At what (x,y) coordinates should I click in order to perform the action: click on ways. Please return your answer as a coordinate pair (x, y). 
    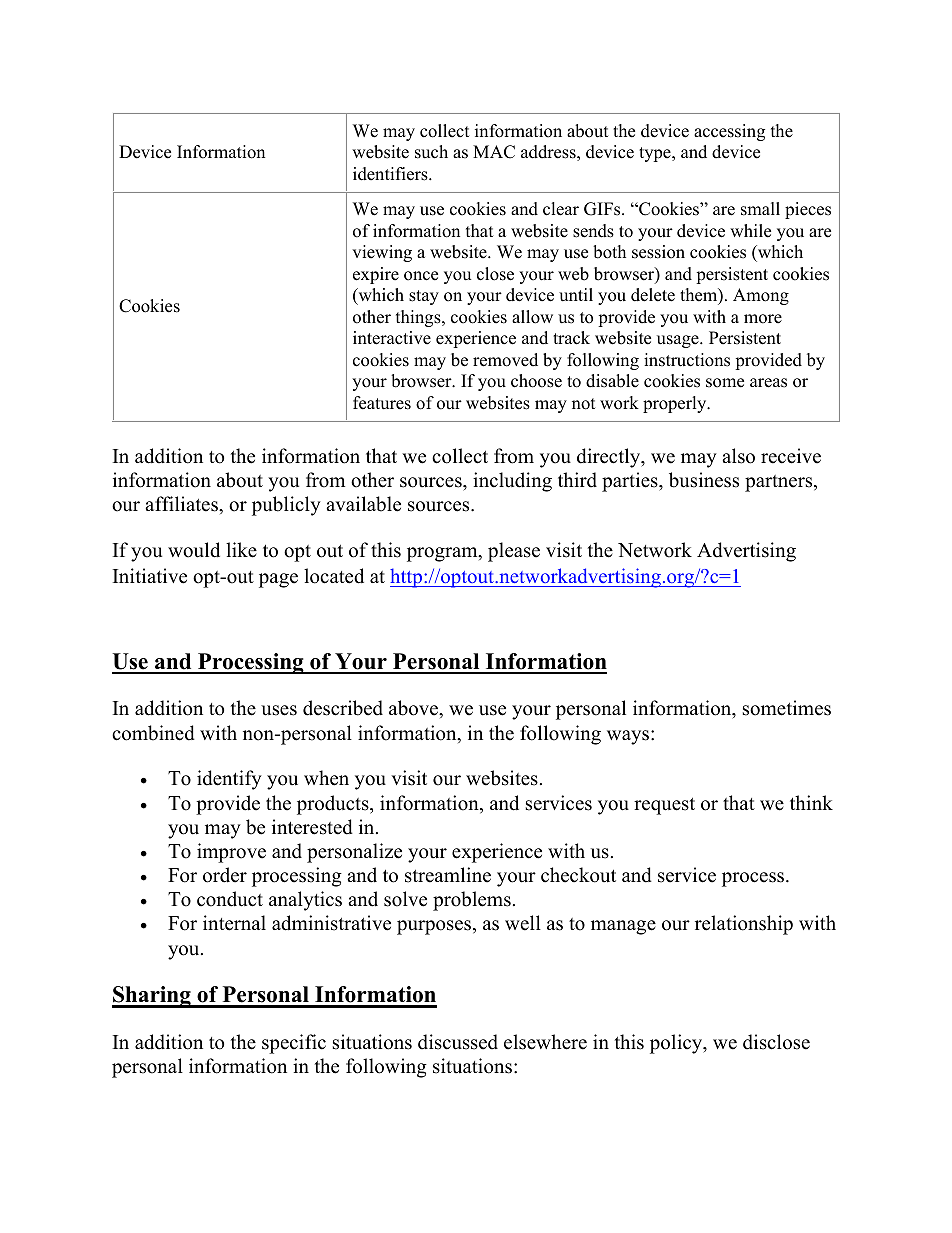
    Looking at the image, I should click on (628, 737).
